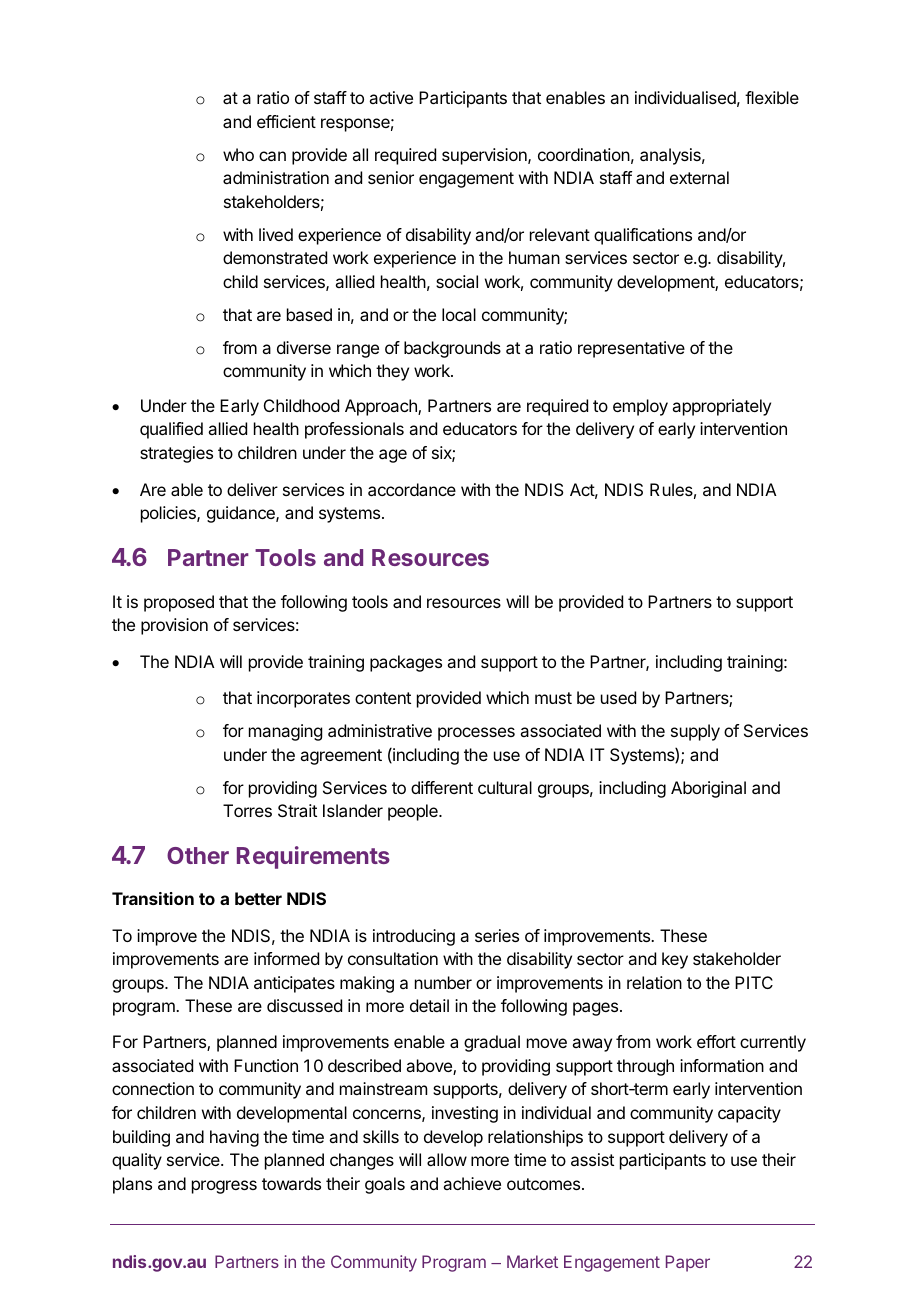  Describe the element at coordinates (224, 1187) in the image. I see `progress` at that location.
